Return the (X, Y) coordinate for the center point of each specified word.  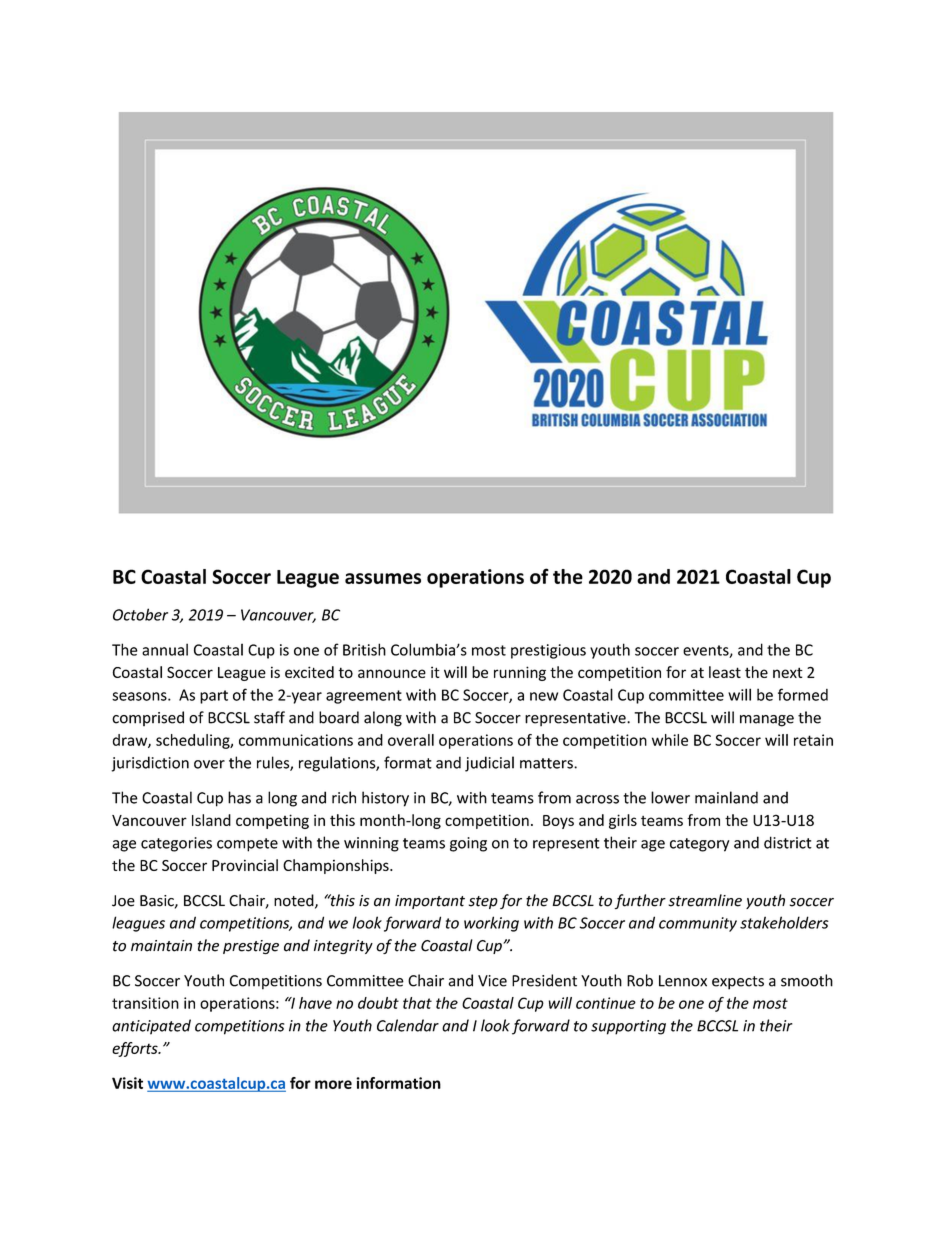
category (700, 845)
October (140, 614)
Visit (127, 1083)
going (468, 844)
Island (211, 820)
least (725, 672)
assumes (383, 578)
